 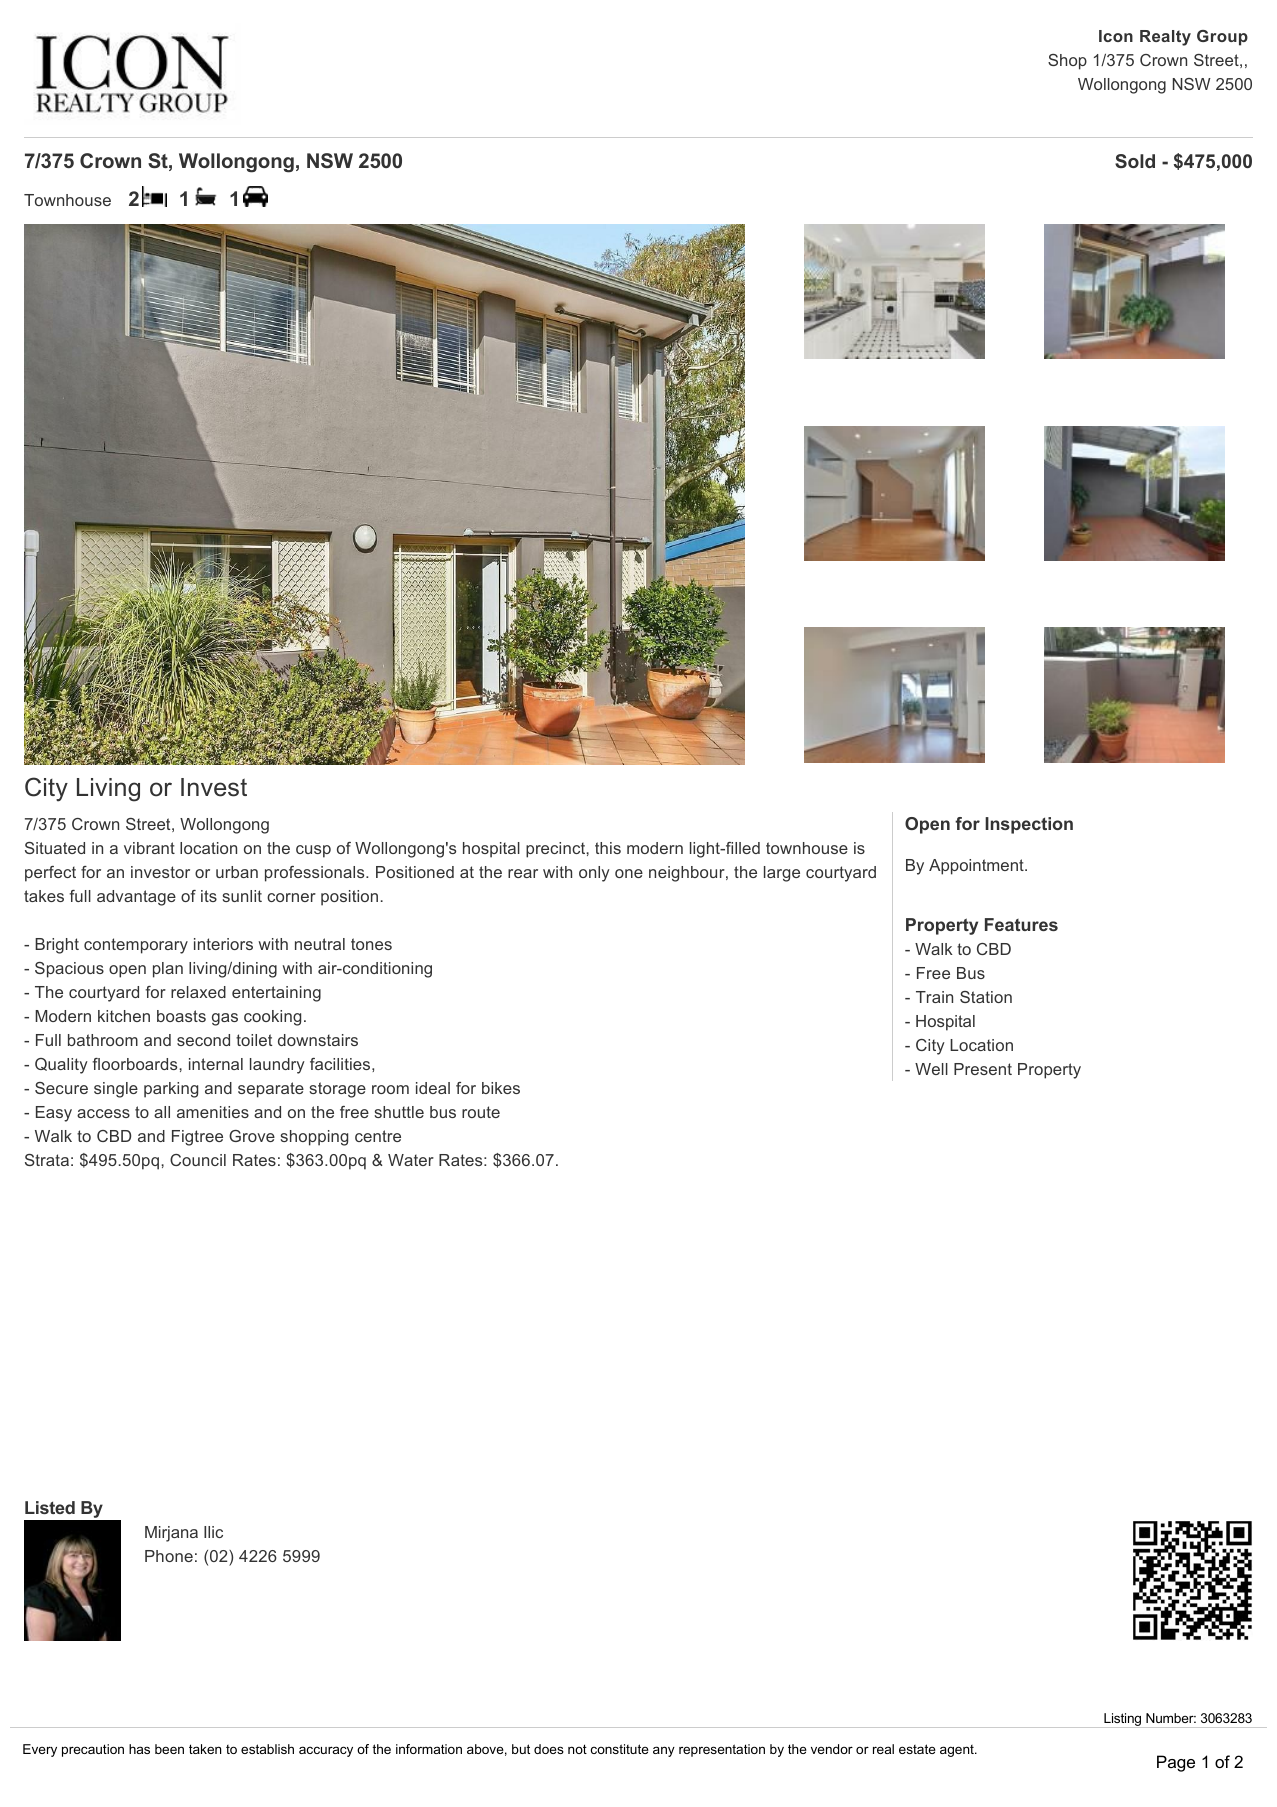 What do you see at coordinates (1116, 36) in the image?
I see `Icon` at bounding box center [1116, 36].
